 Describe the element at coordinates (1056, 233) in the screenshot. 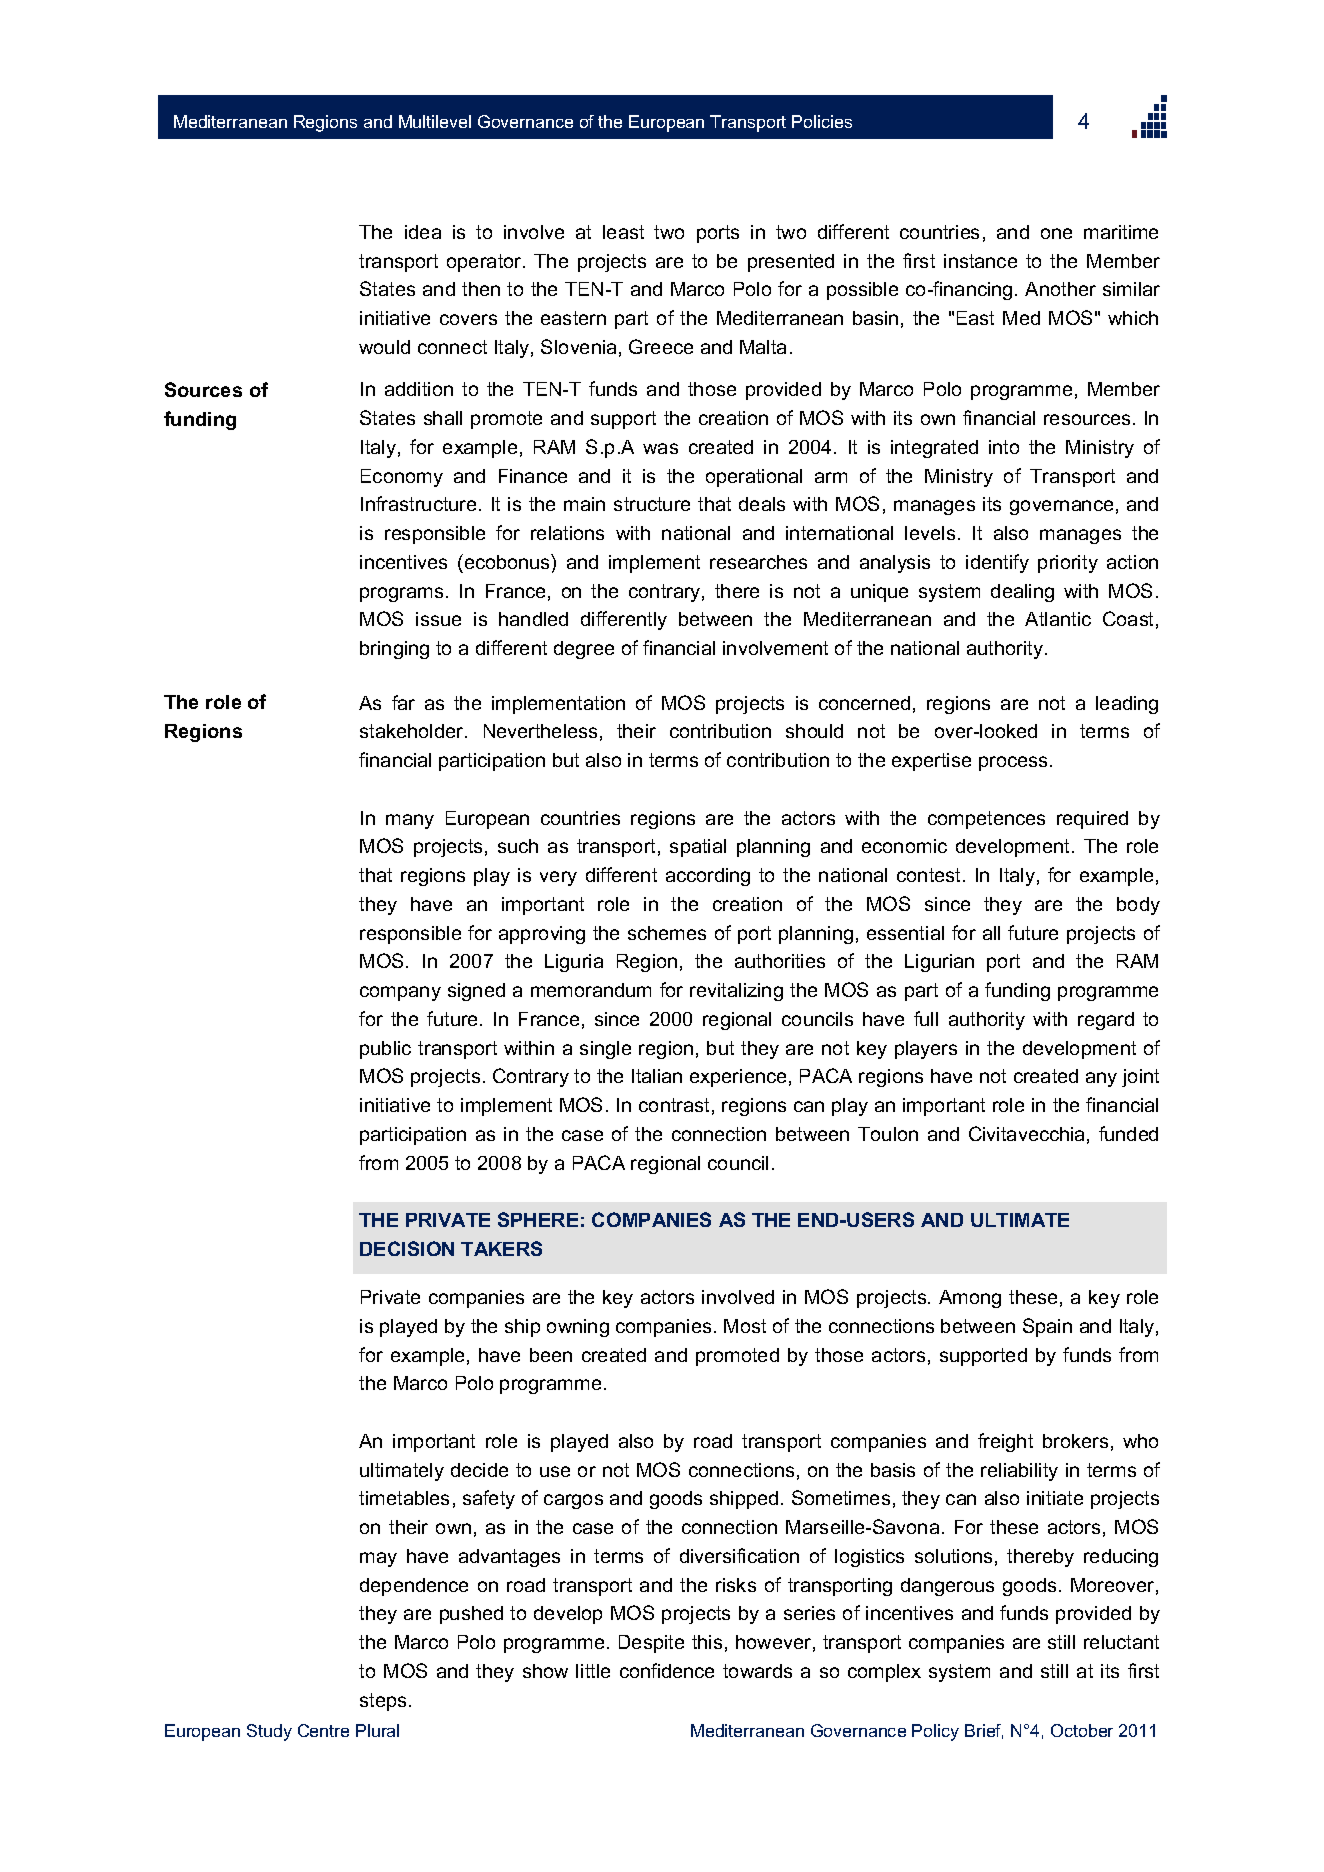

I see `one` at that location.
